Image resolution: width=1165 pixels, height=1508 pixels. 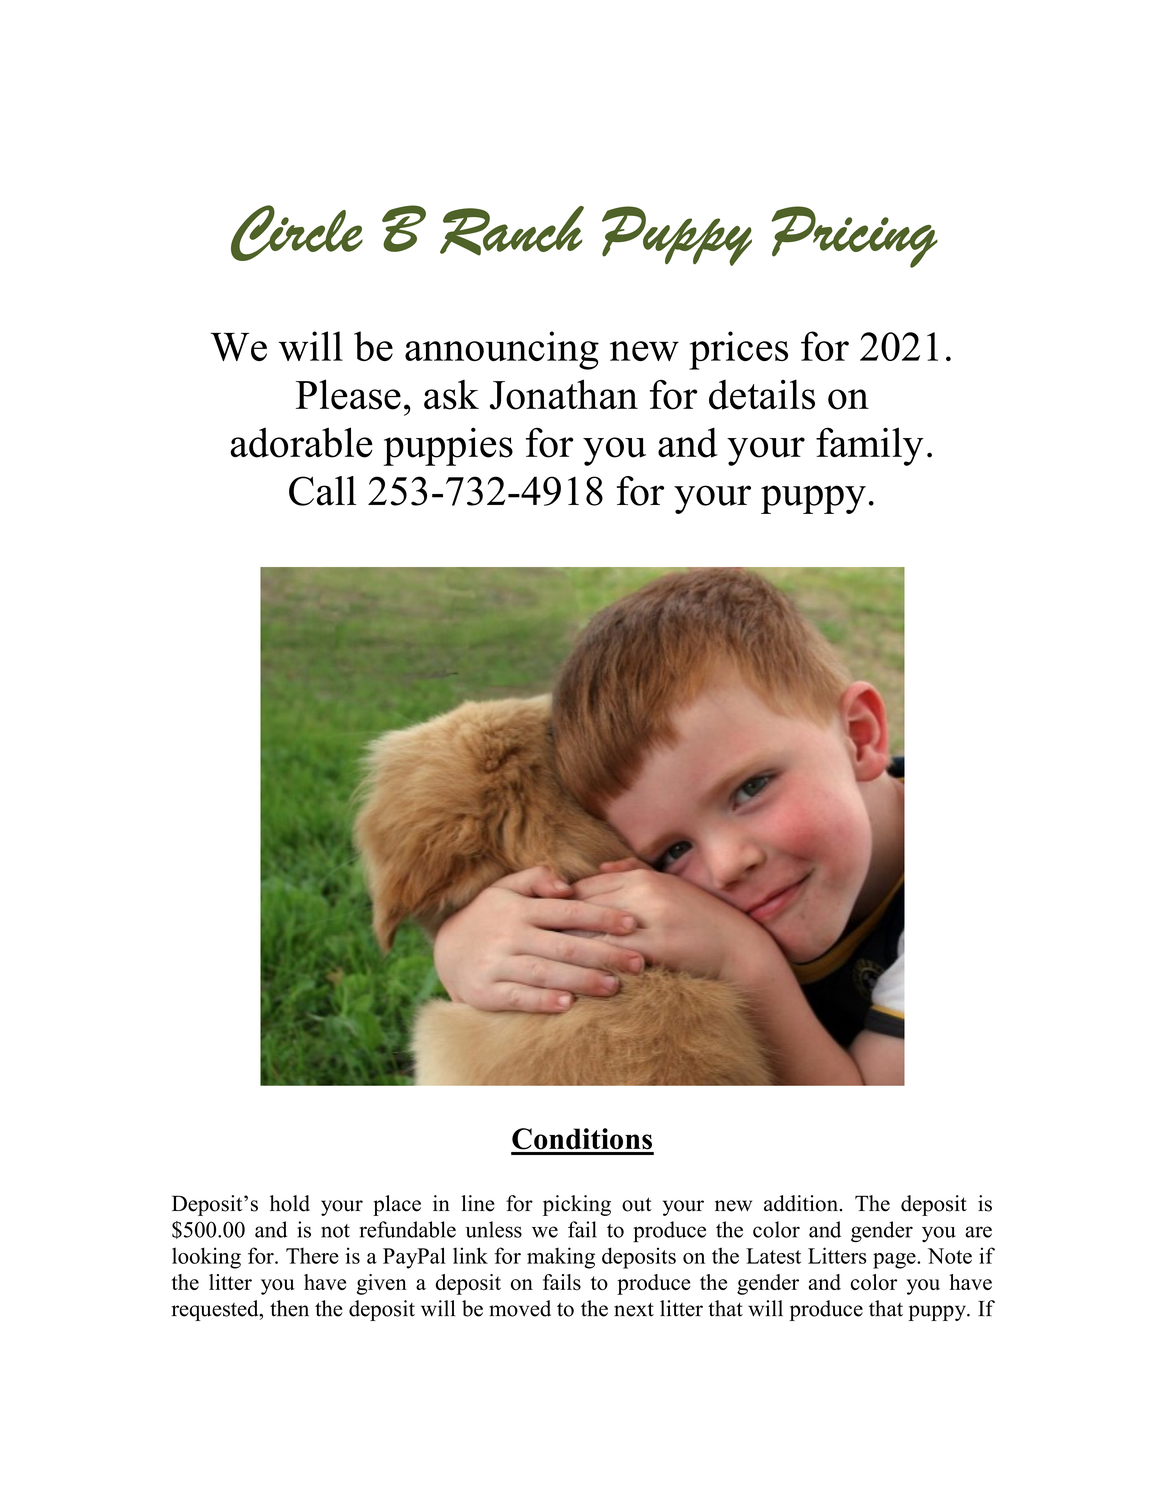 What do you see at coordinates (512, 231) in the page?
I see `Ranch` at bounding box center [512, 231].
